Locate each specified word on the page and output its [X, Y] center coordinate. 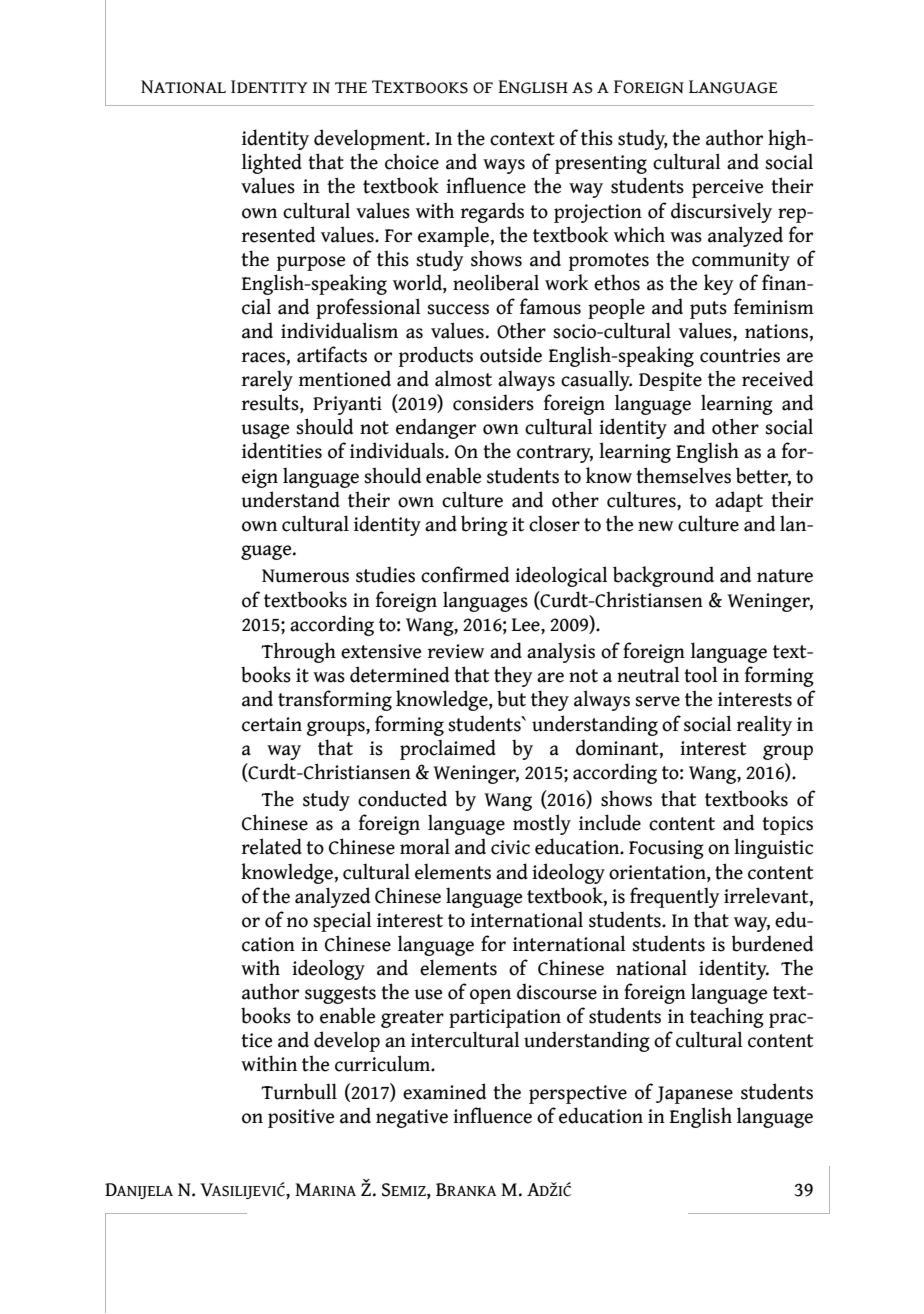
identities [282, 450]
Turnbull [299, 1091]
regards [492, 212]
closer [554, 523]
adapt [739, 501]
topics [787, 825]
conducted [402, 798]
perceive [727, 188]
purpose [311, 263]
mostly [542, 824]
